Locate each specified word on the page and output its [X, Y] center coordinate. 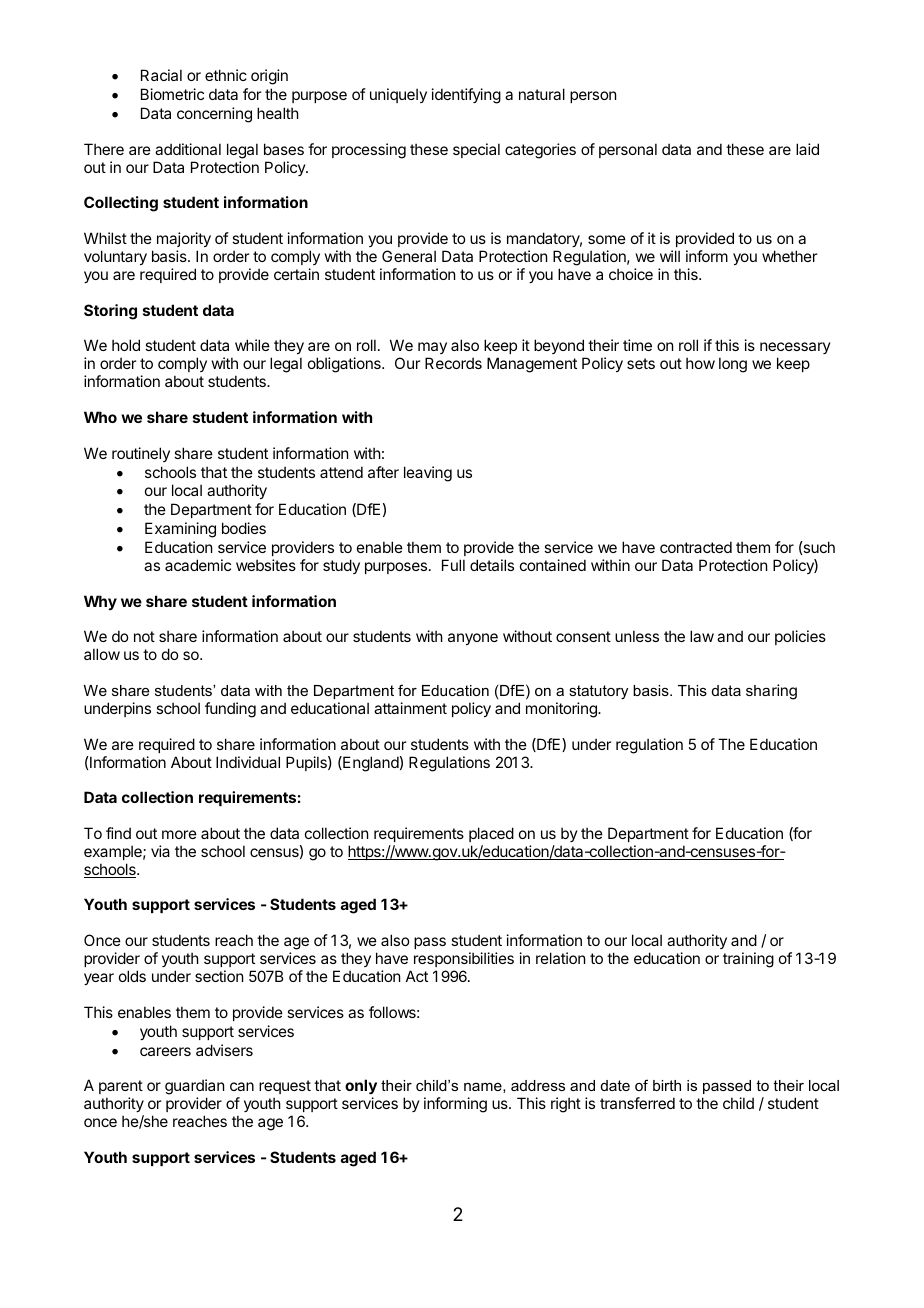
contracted [696, 547]
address [538, 1085]
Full [453, 565]
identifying [466, 96]
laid [807, 149]
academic [198, 565]
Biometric [172, 94]
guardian [194, 1088]
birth [667, 1085]
